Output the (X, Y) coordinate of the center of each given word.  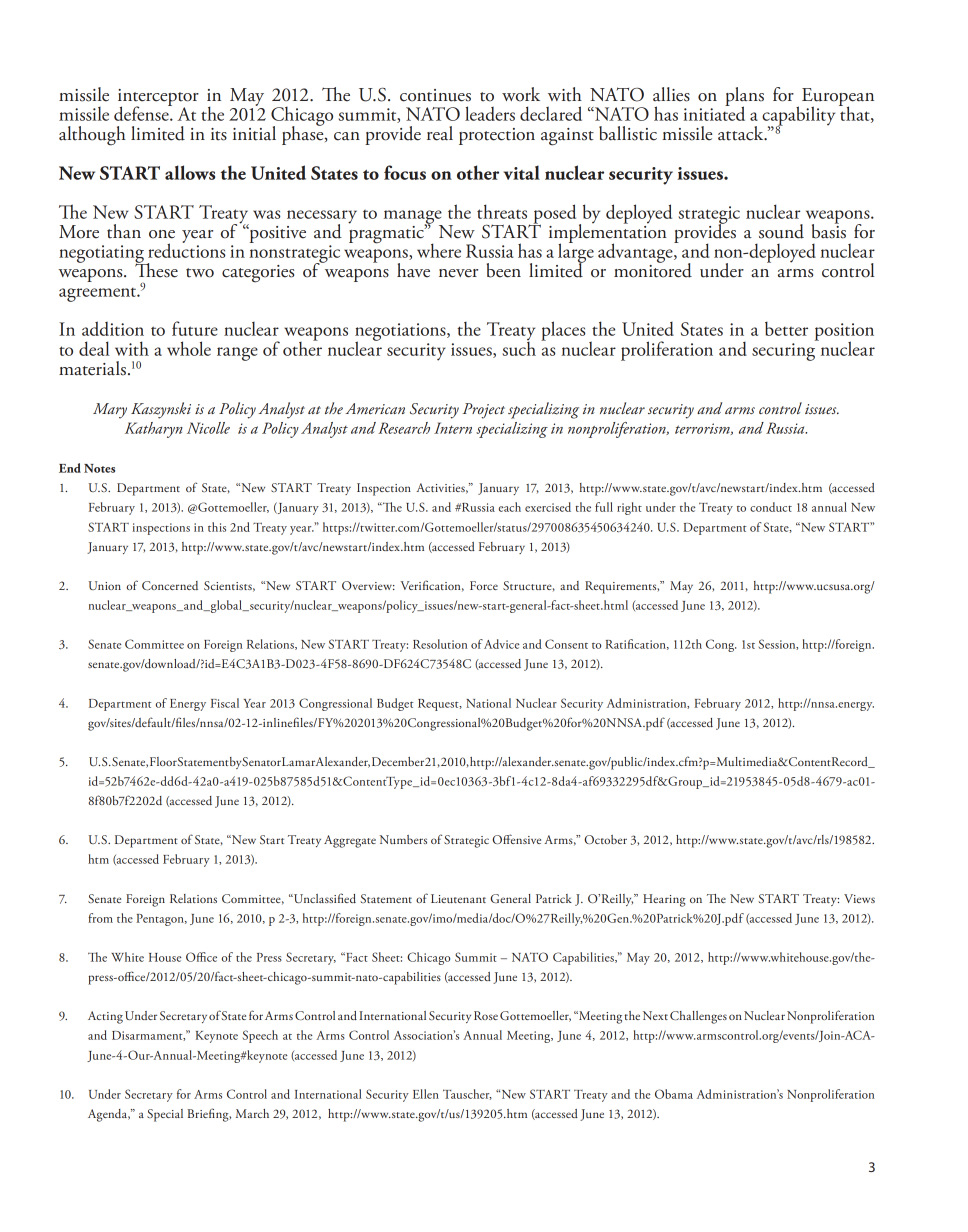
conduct (771, 507)
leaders (490, 113)
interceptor (158, 99)
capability (798, 117)
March (252, 1113)
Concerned (170, 585)
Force (484, 585)
